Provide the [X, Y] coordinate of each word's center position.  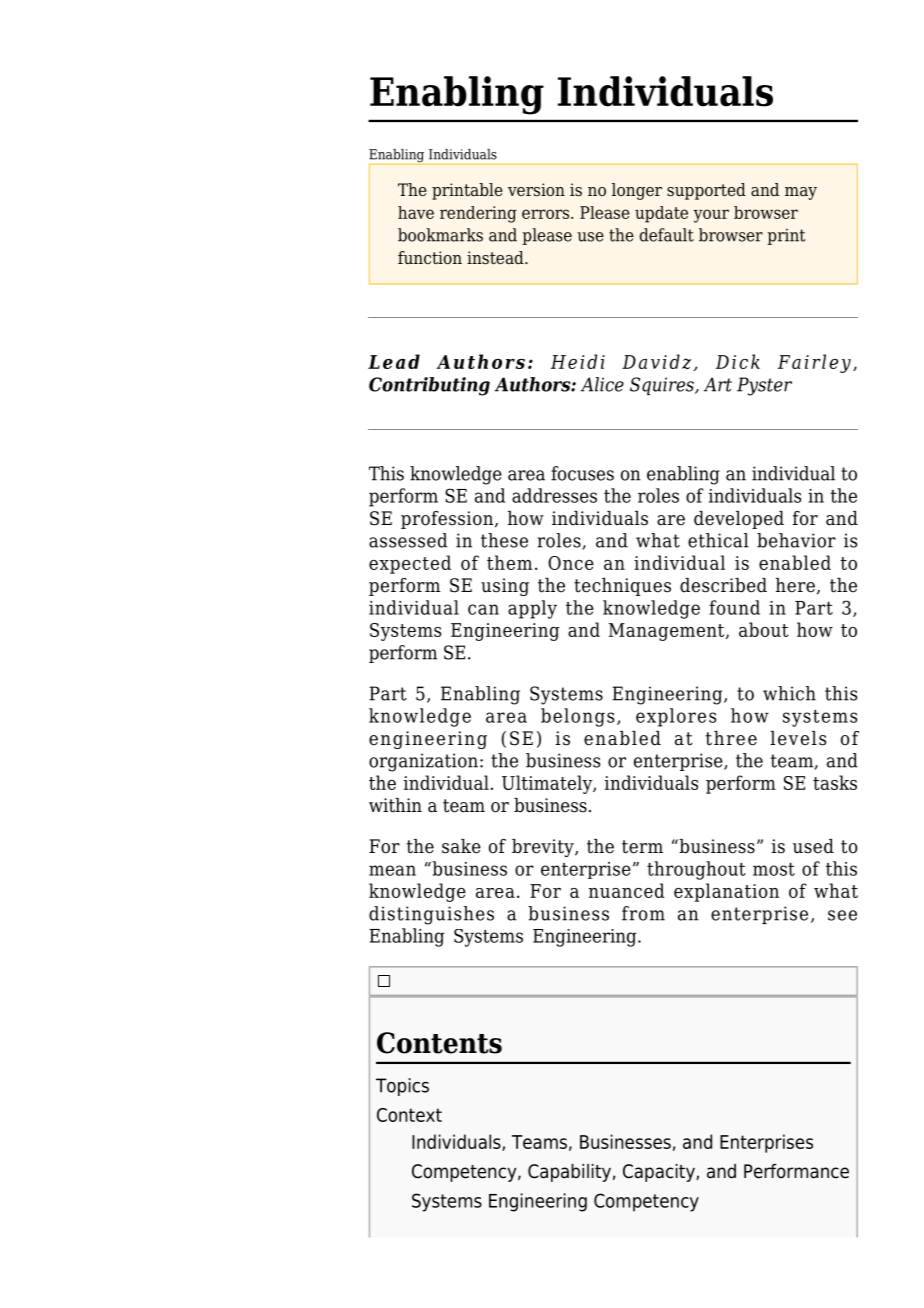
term [642, 847]
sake [461, 846]
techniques [622, 587]
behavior [796, 540]
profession [448, 520]
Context [409, 1115]
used [813, 846]
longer [637, 191]
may [801, 193]
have [416, 212]
